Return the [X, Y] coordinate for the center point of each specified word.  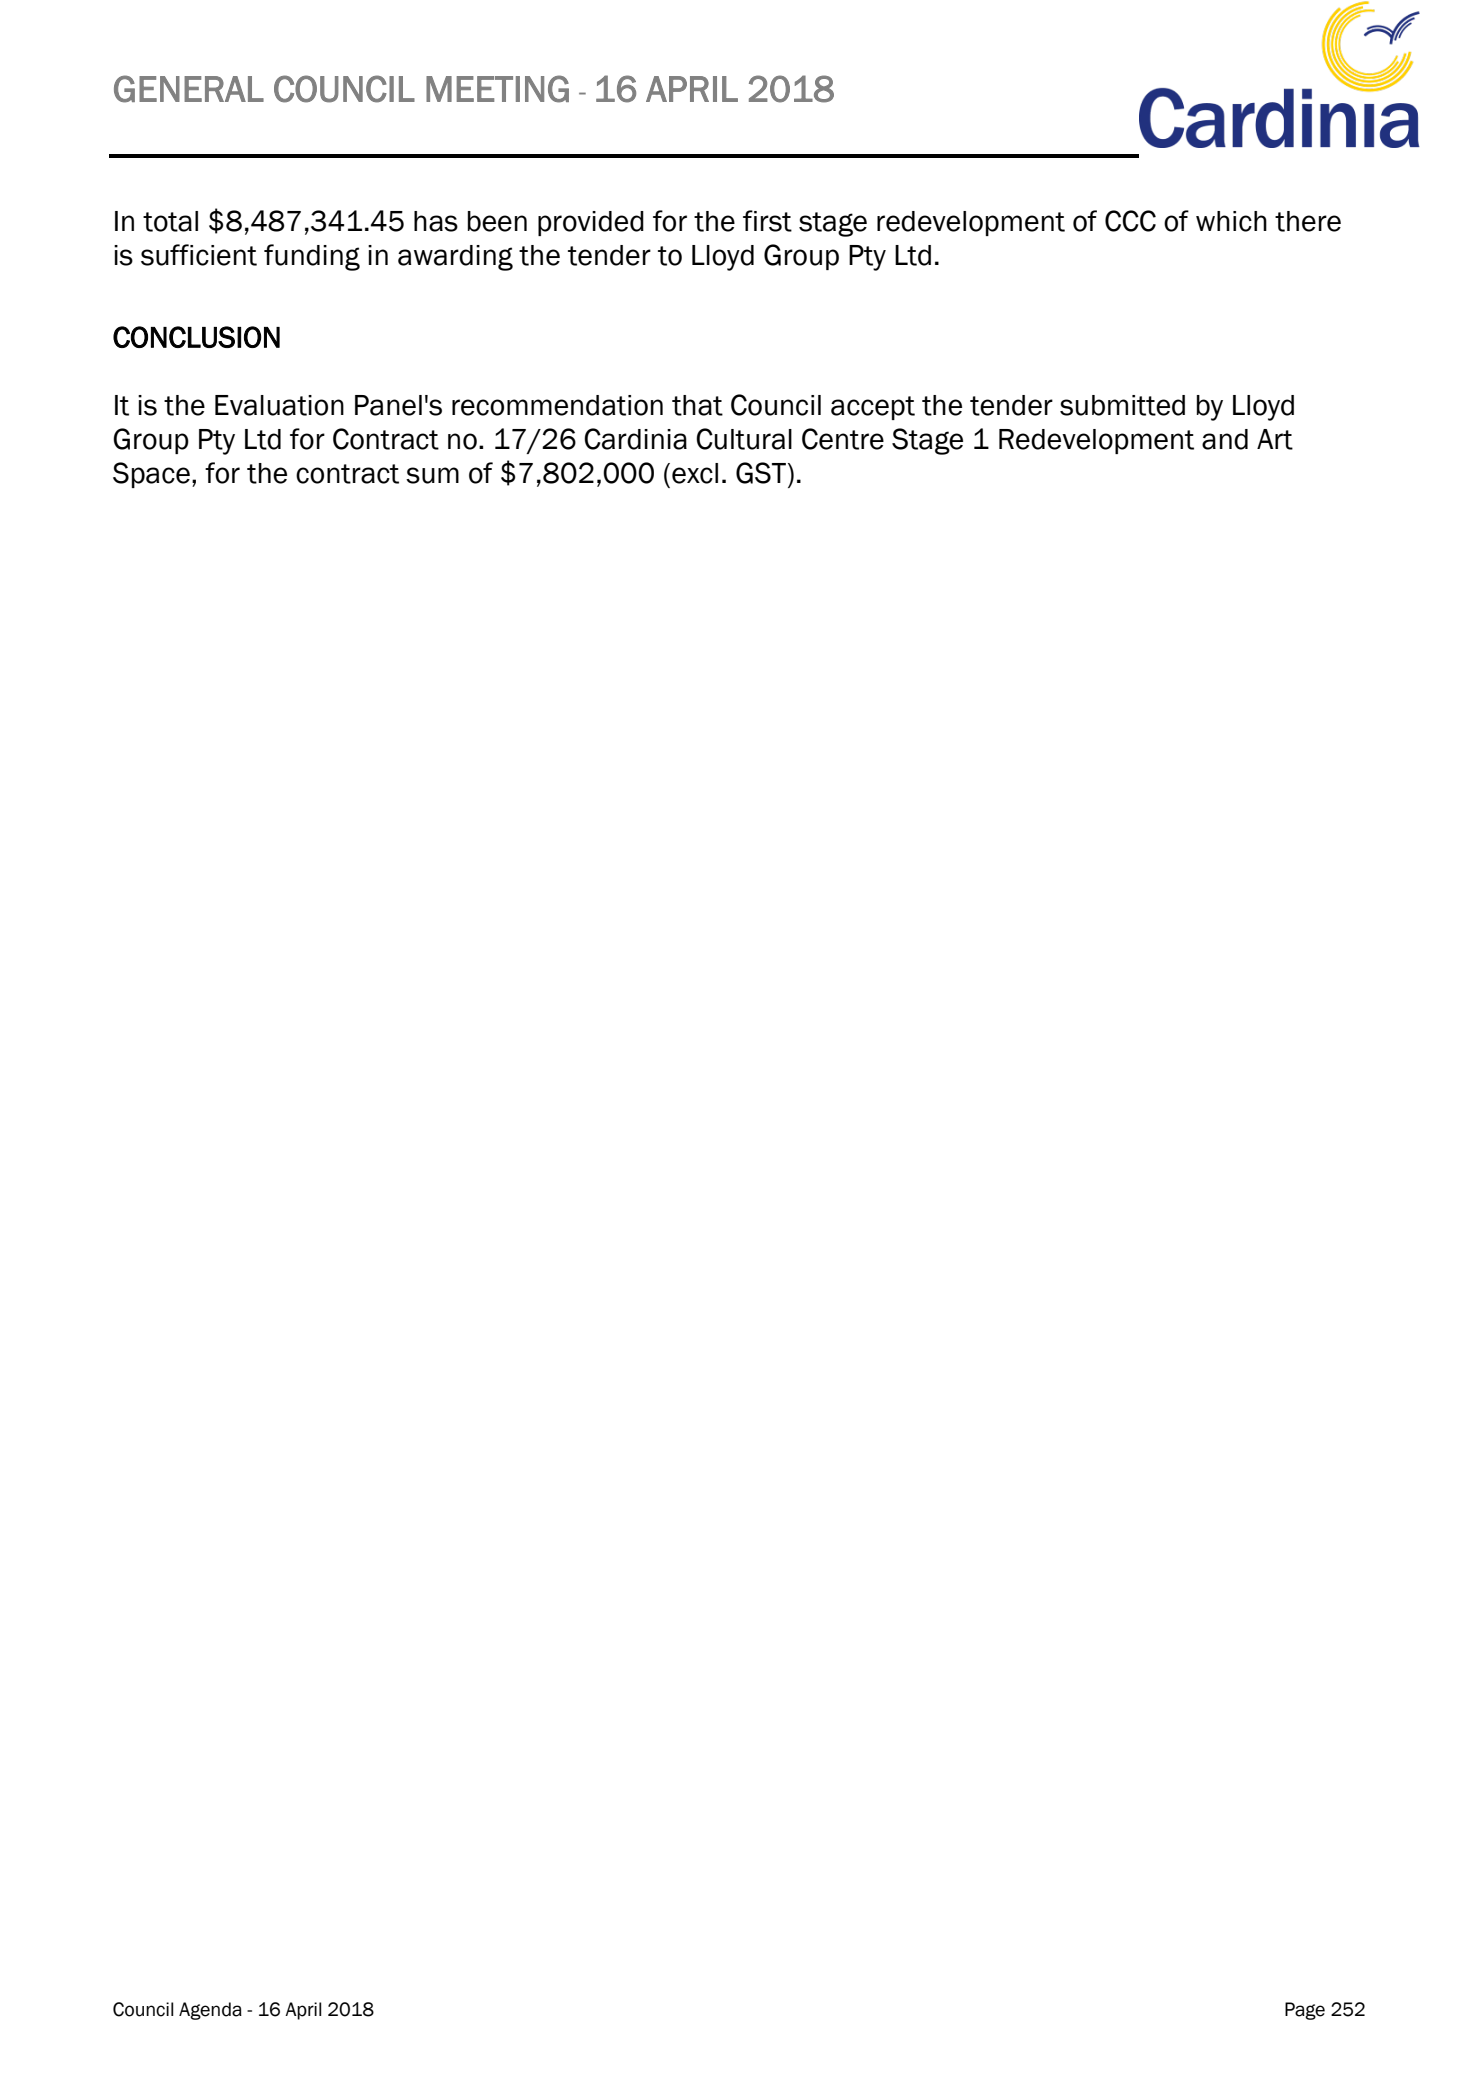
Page [1305, 2011]
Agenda [210, 2011]
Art [1275, 439]
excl [695, 473]
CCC [1130, 221]
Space [151, 475]
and [1225, 439]
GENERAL [189, 89]
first [767, 221]
